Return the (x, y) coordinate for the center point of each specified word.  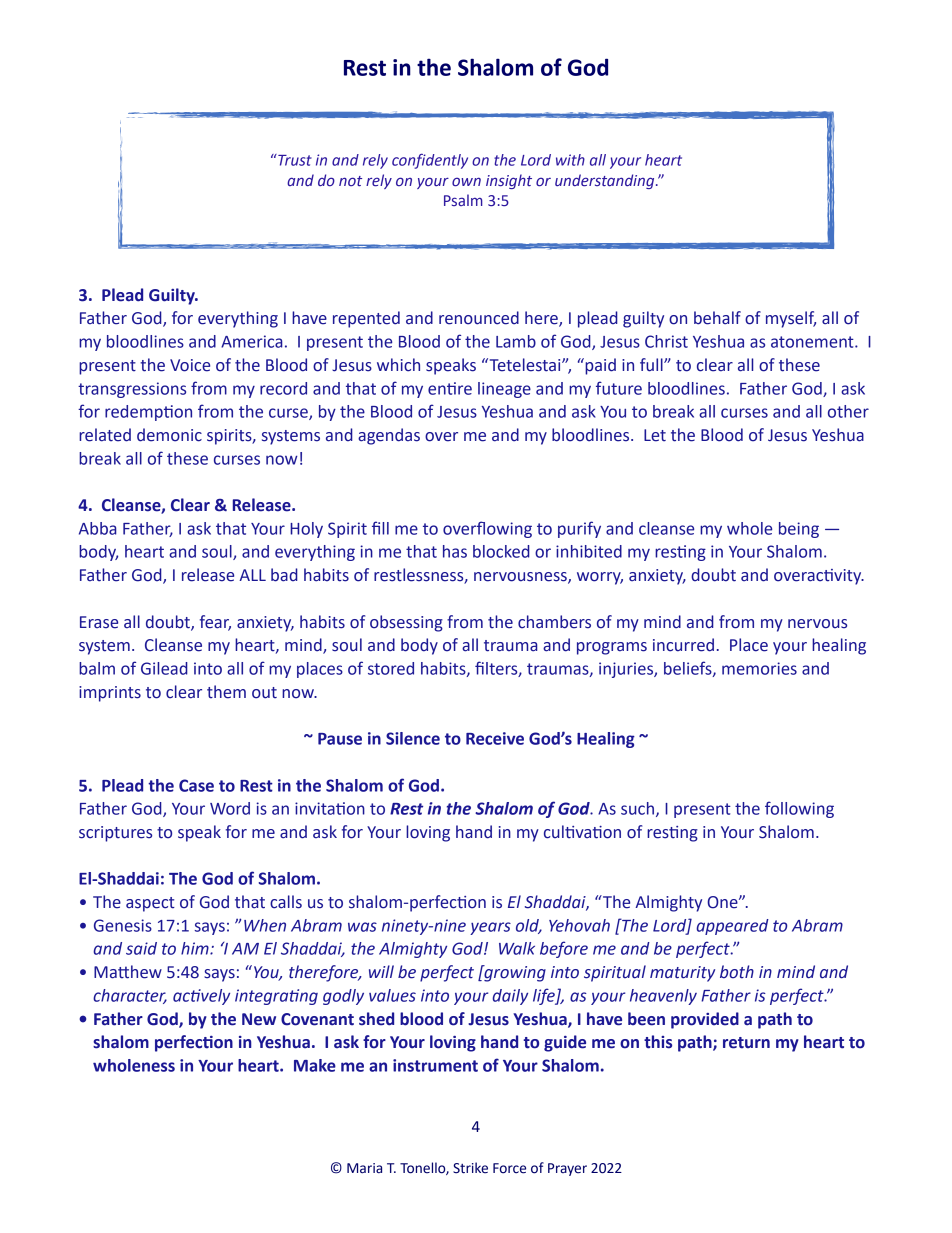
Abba (97, 528)
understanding (606, 181)
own (466, 181)
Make (315, 1065)
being (799, 530)
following (799, 809)
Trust (294, 160)
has (455, 551)
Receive (495, 738)
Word (230, 808)
